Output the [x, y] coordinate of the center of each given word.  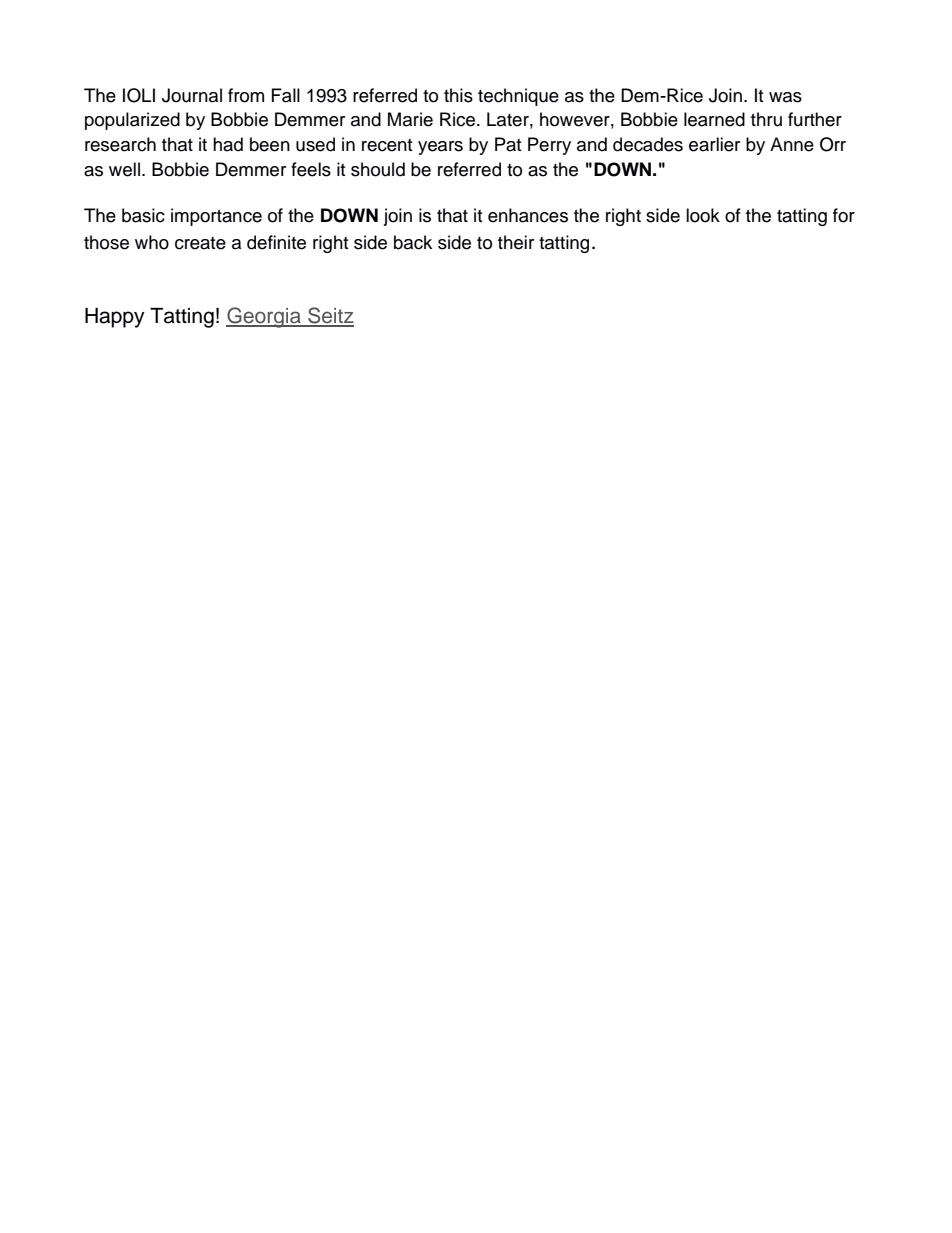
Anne [792, 144]
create [200, 243]
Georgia [264, 317]
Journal [192, 95]
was [785, 97]
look [703, 215]
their [516, 242]
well [124, 169]
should [378, 169]
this [458, 95]
